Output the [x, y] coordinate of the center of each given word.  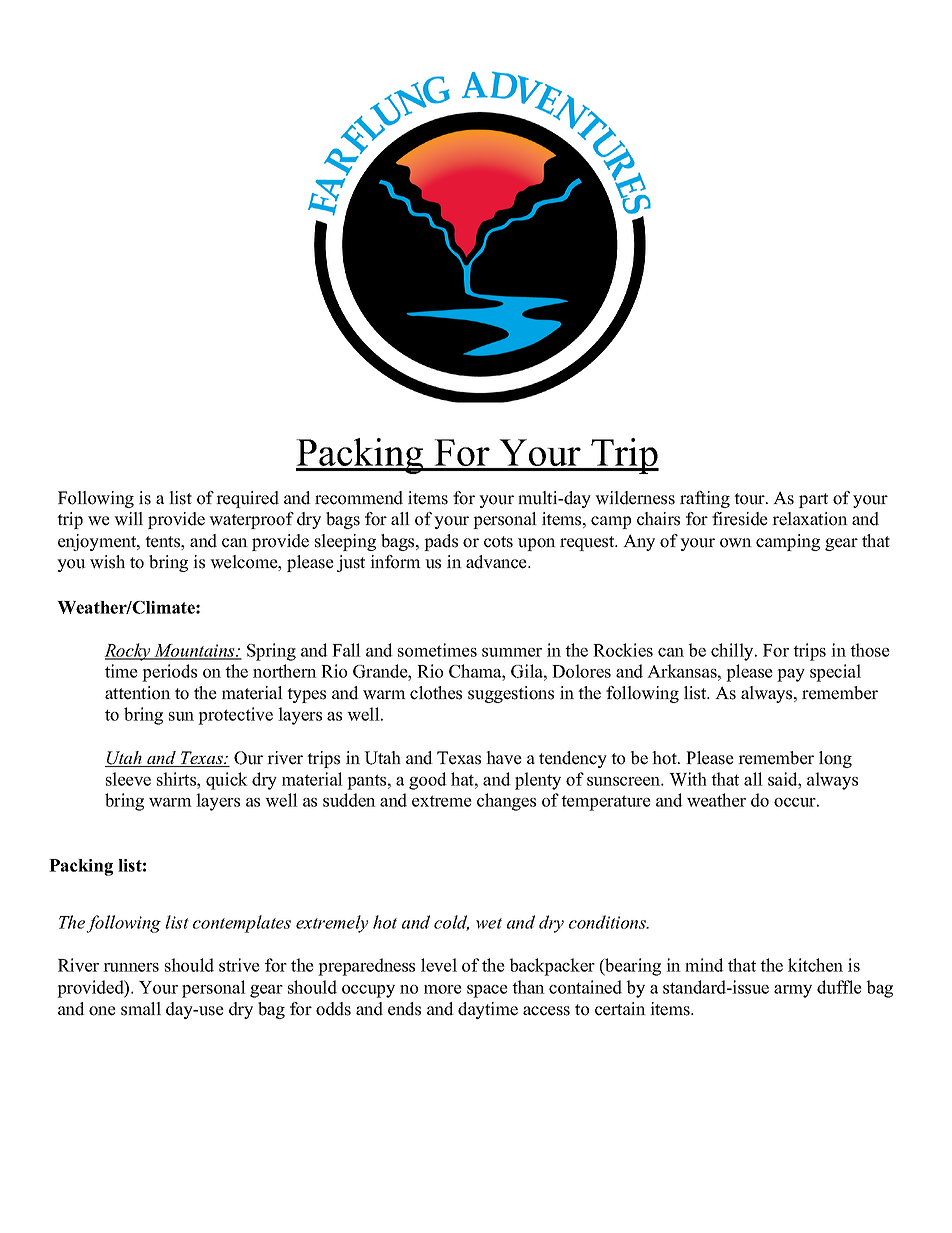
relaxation [810, 519]
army [793, 991]
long [835, 759]
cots [498, 542]
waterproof [251, 520]
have [504, 758]
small [141, 1009]
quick [227, 781]
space [487, 991]
